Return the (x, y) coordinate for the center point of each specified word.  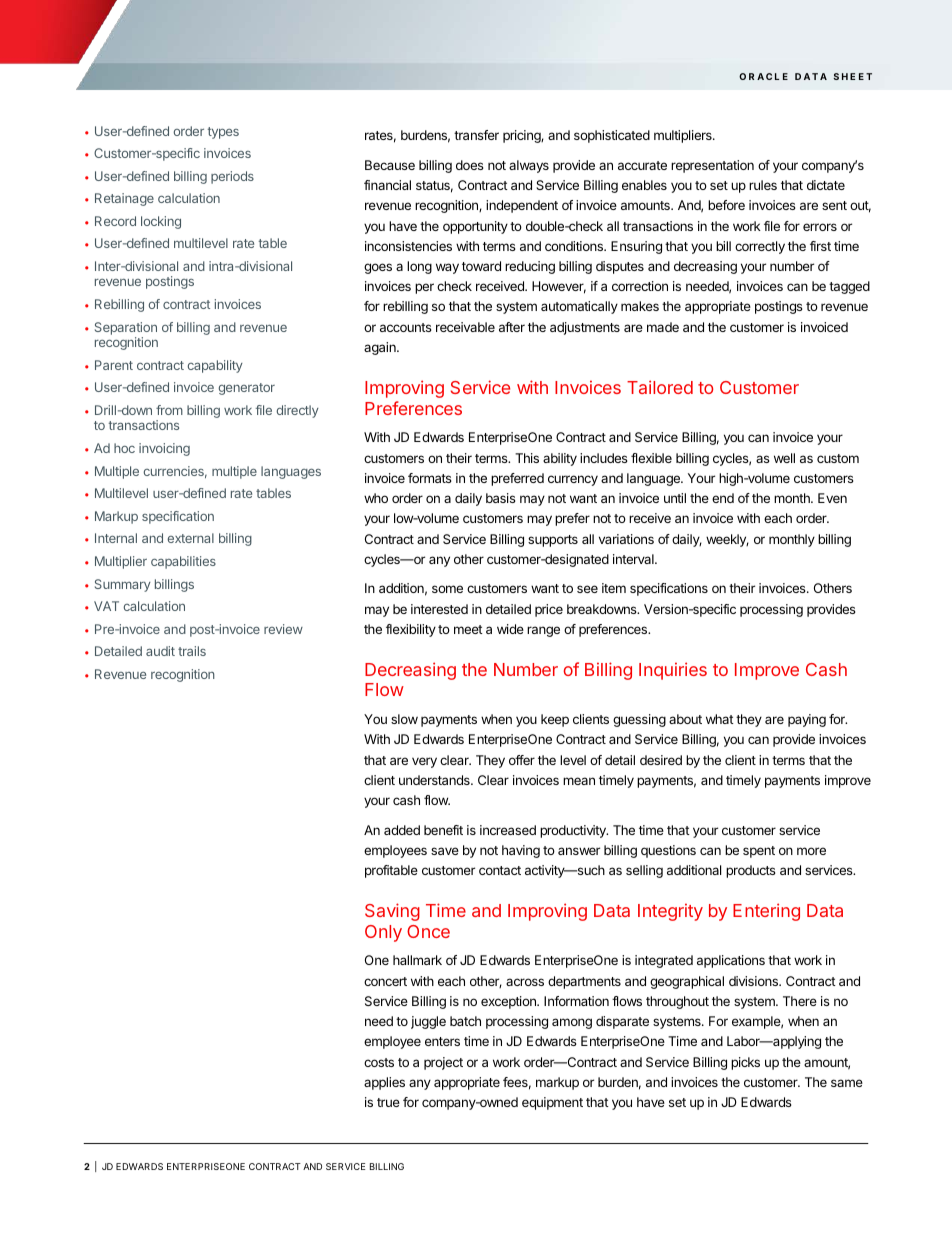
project (443, 1063)
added (402, 830)
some (447, 589)
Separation (126, 330)
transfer (476, 135)
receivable (465, 327)
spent (759, 852)
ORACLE (763, 76)
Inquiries (673, 671)
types (223, 133)
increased (508, 830)
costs (379, 1062)
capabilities (183, 562)
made (663, 327)
